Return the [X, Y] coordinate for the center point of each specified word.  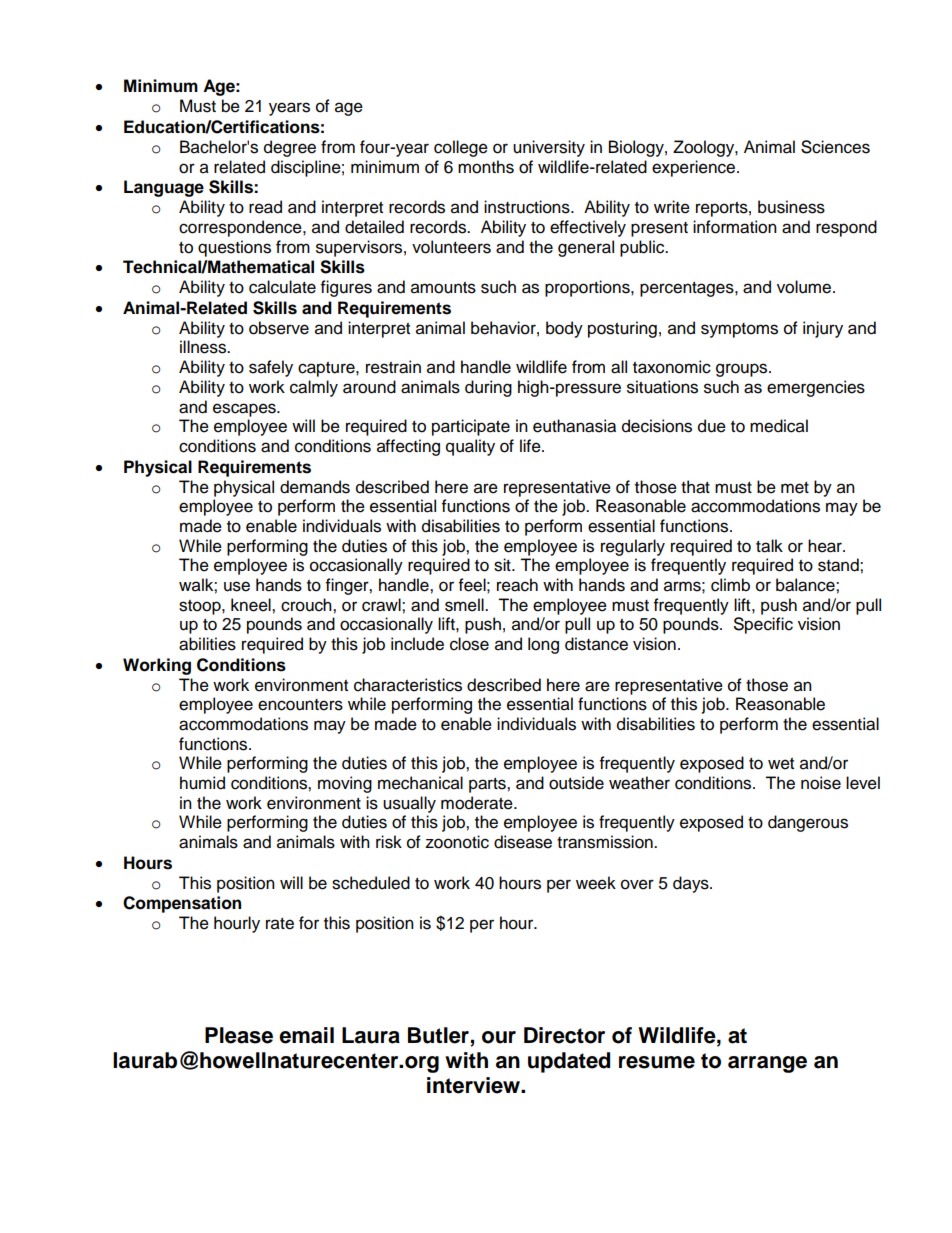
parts [488, 785]
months [486, 167]
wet [781, 764]
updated [569, 1062]
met [795, 488]
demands [315, 487]
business [791, 207]
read [265, 207]
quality [470, 447]
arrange [767, 1064]
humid [202, 783]
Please [239, 1035]
